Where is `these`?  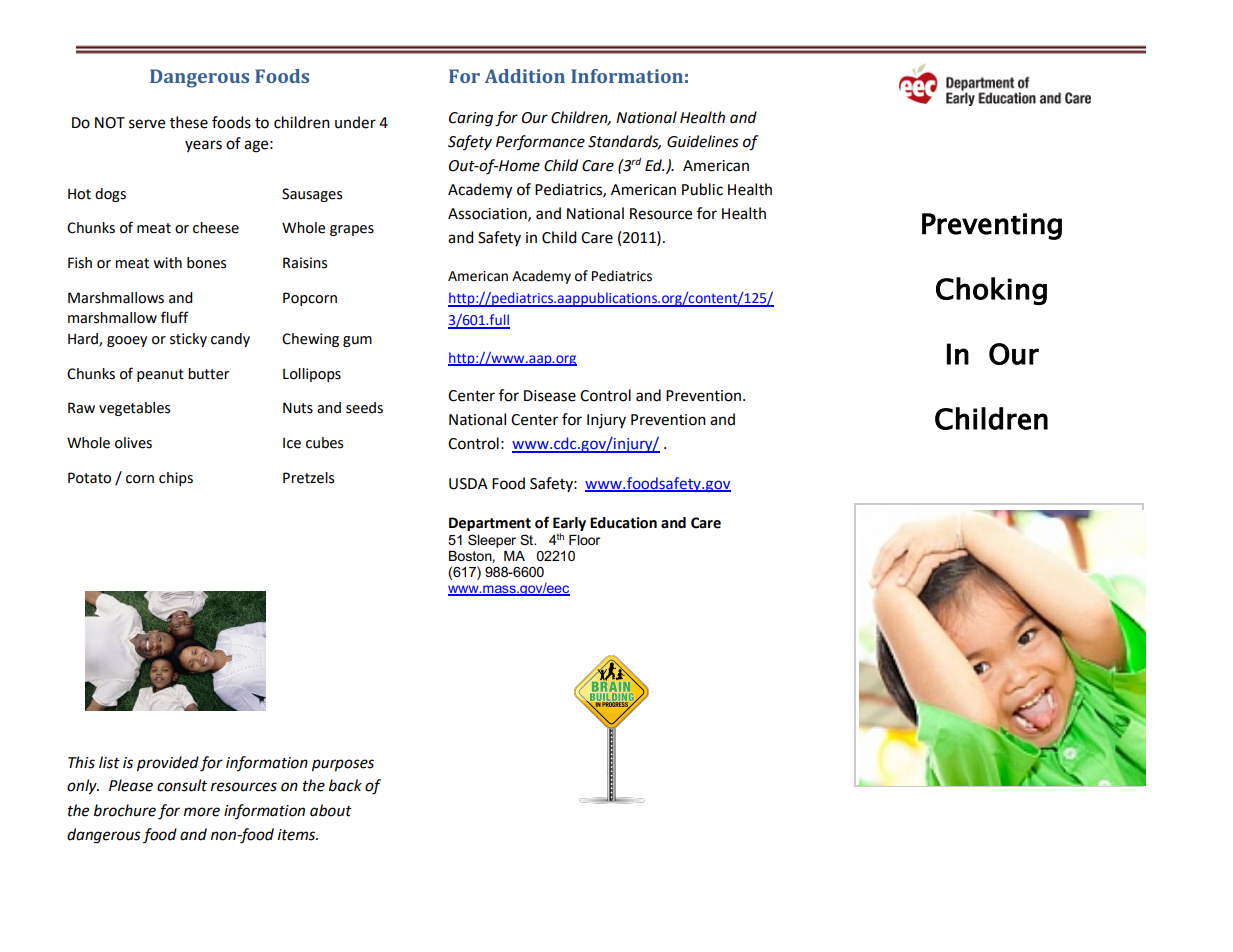 these is located at coordinates (189, 122).
